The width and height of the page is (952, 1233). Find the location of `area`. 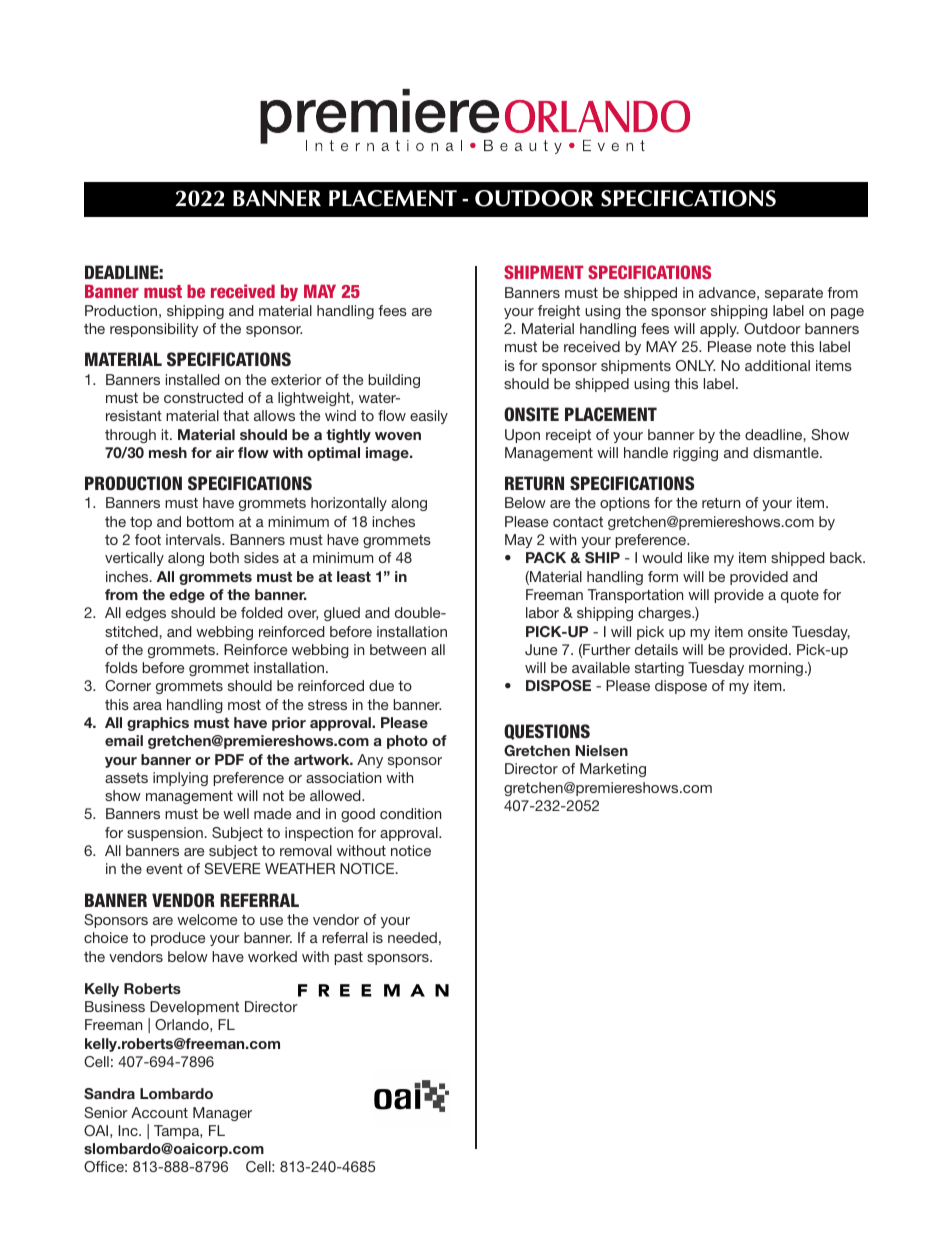

area is located at coordinates (147, 706).
